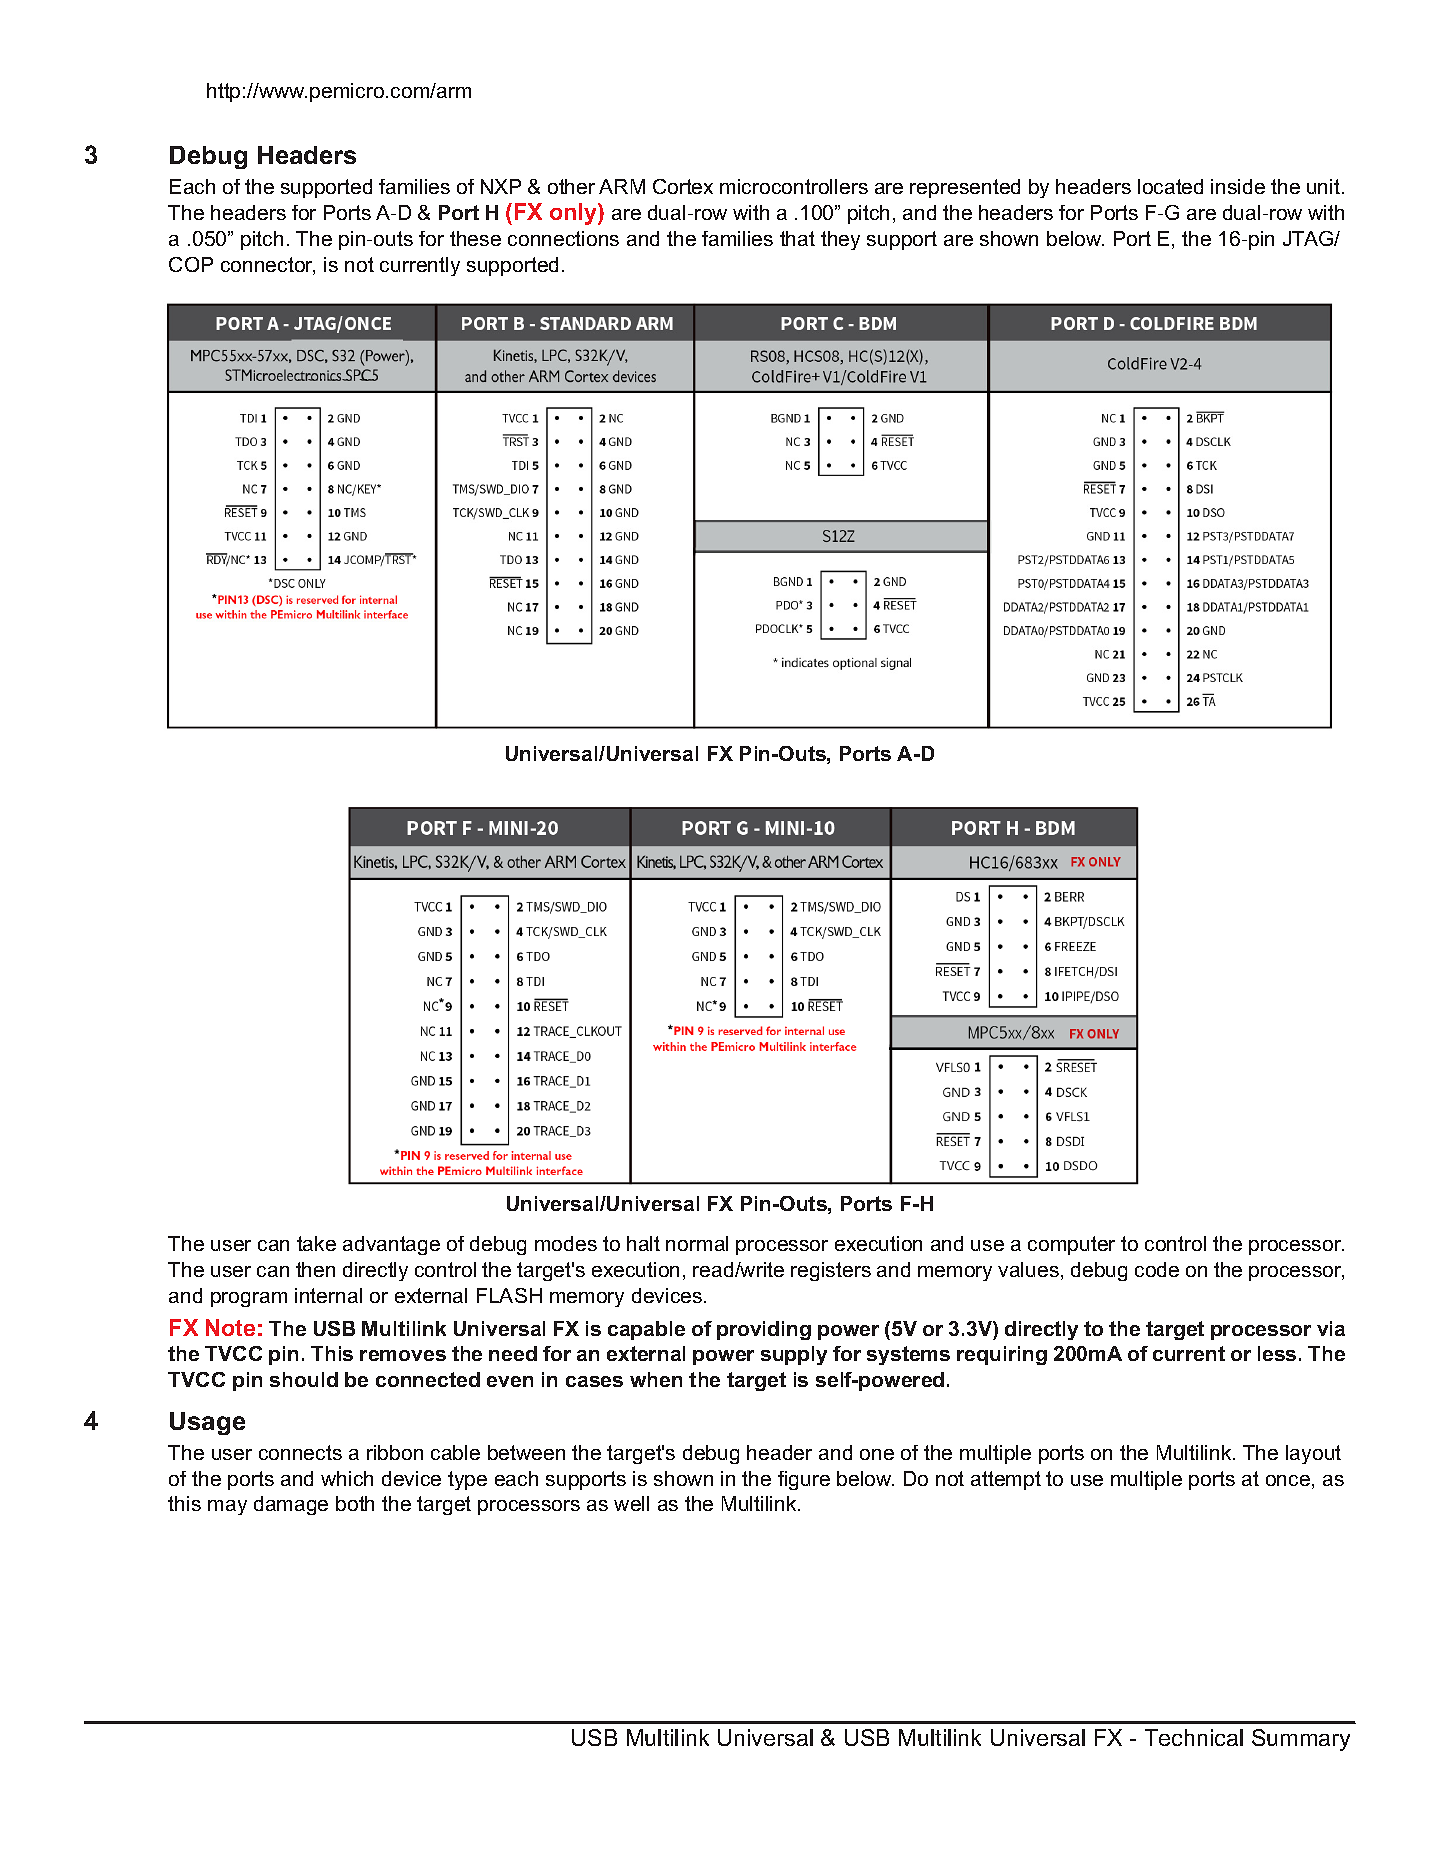  What do you see at coordinates (1071, 1245) in the screenshot?
I see `computer` at bounding box center [1071, 1245].
